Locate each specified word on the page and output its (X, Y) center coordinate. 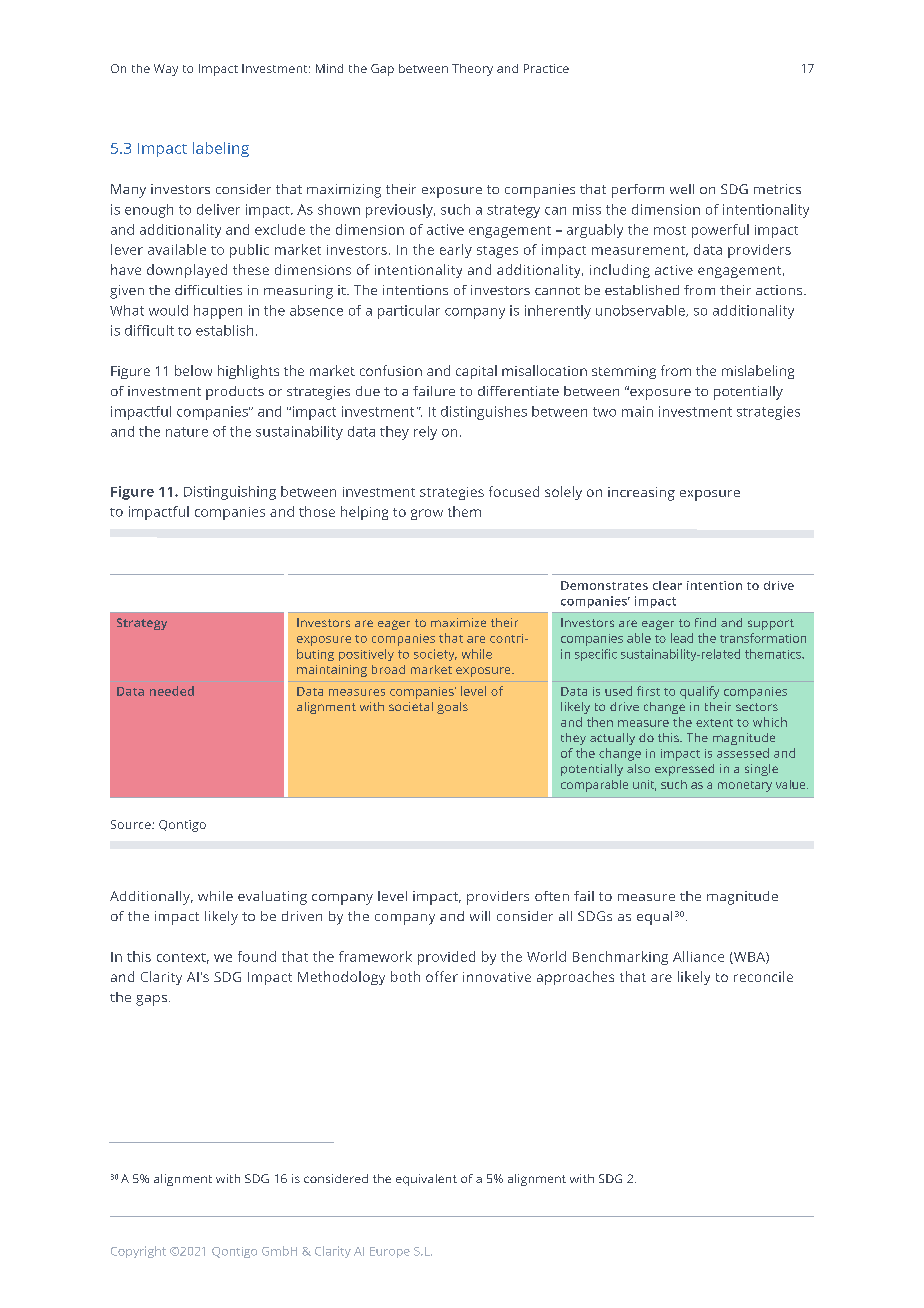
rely (425, 433)
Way (166, 70)
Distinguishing (230, 493)
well (682, 189)
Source (132, 824)
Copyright (138, 1252)
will (480, 916)
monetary (745, 786)
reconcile (763, 976)
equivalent (426, 1180)
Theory (472, 70)
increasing (641, 494)
